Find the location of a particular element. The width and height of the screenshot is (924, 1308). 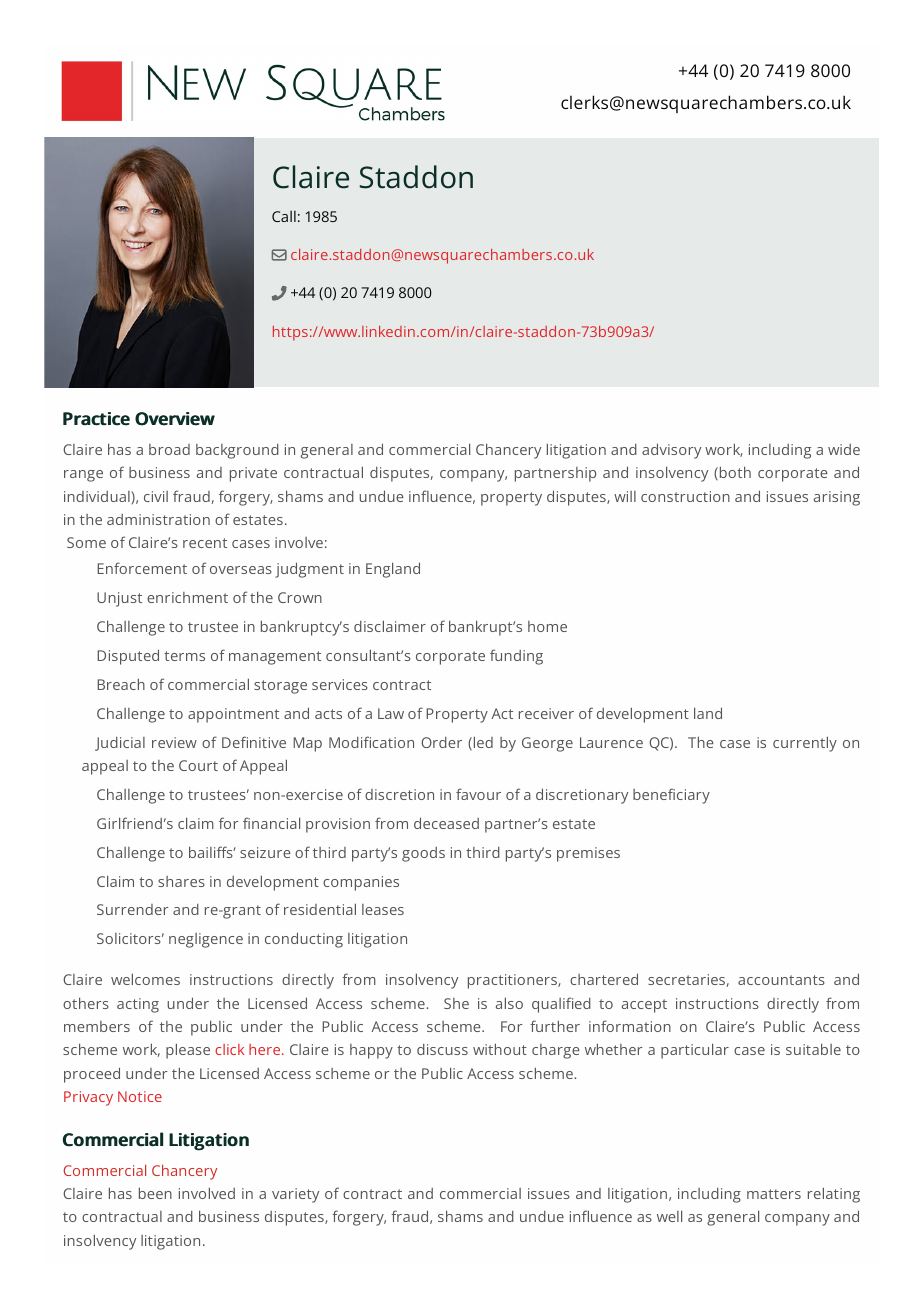

Surrender is located at coordinates (132, 909).
